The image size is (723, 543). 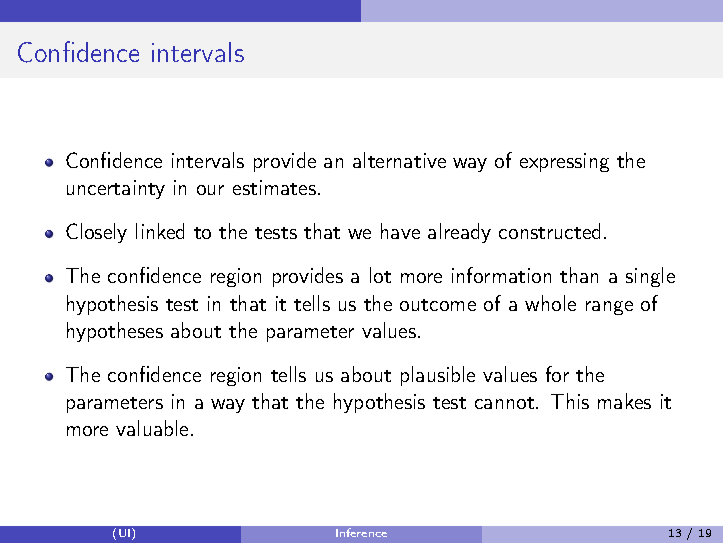 What do you see at coordinates (570, 401) in the document?
I see `This` at bounding box center [570, 401].
